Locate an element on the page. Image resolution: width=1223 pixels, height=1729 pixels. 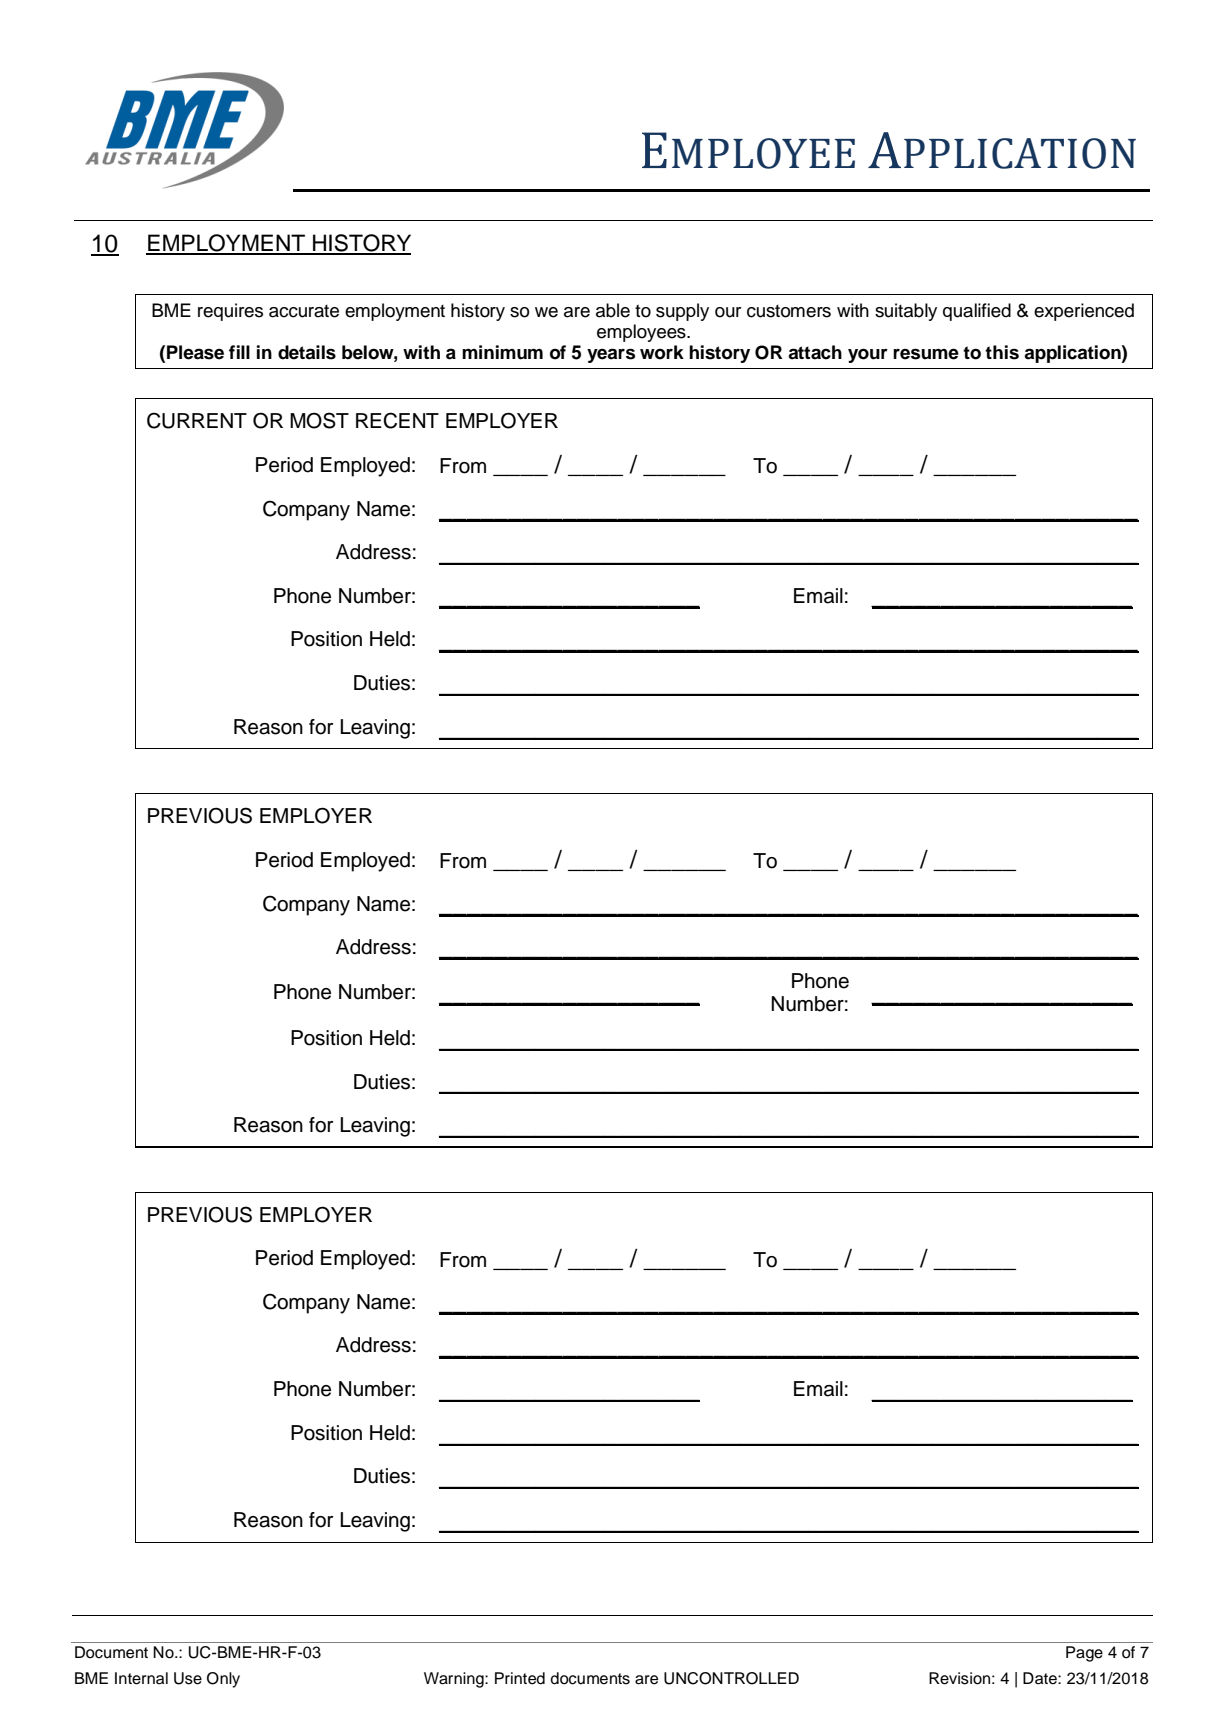
work is located at coordinates (662, 352).
